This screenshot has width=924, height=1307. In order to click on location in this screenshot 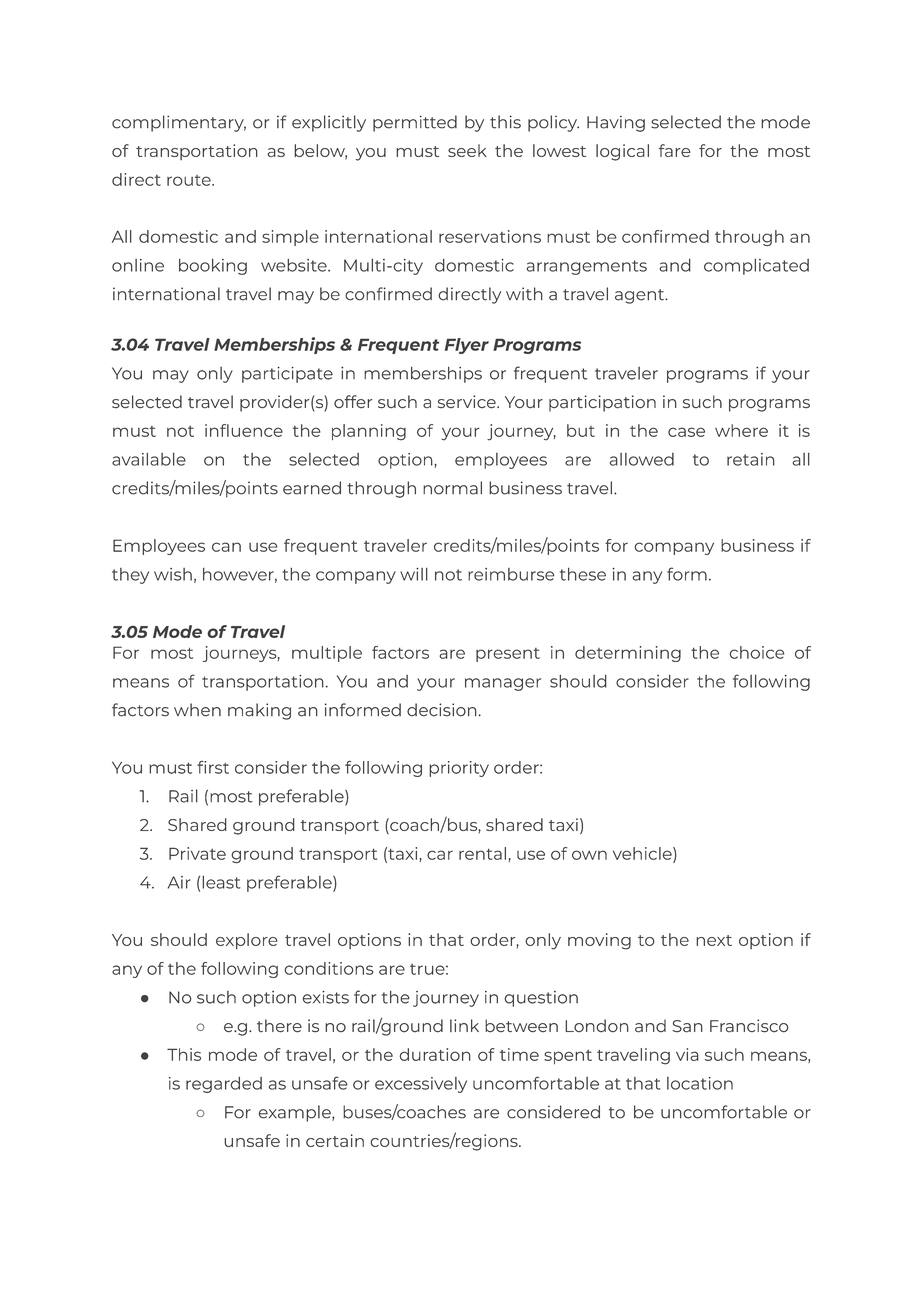, I will do `click(700, 1083)`.
